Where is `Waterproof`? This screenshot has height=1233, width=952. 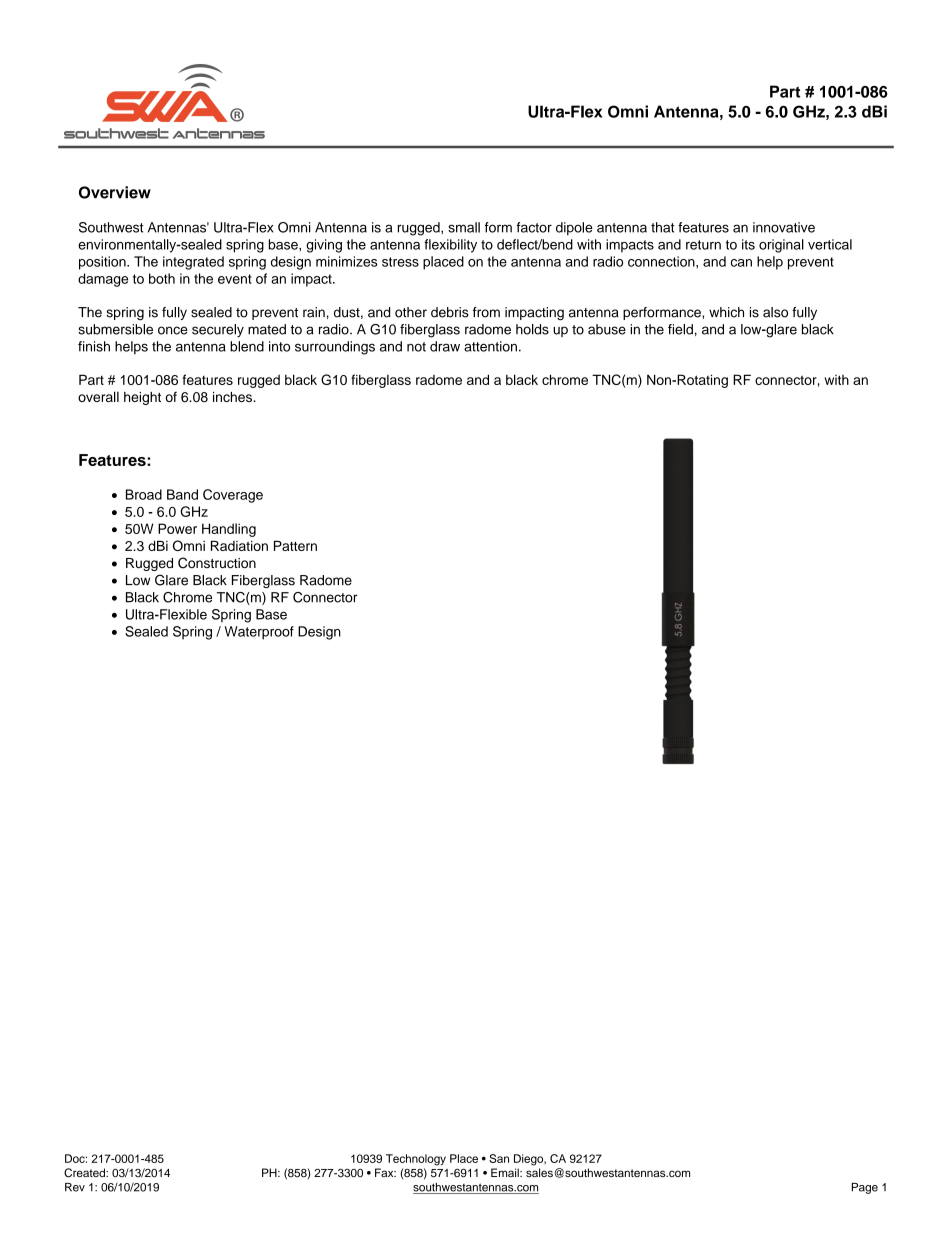
Waterproof is located at coordinates (259, 633).
